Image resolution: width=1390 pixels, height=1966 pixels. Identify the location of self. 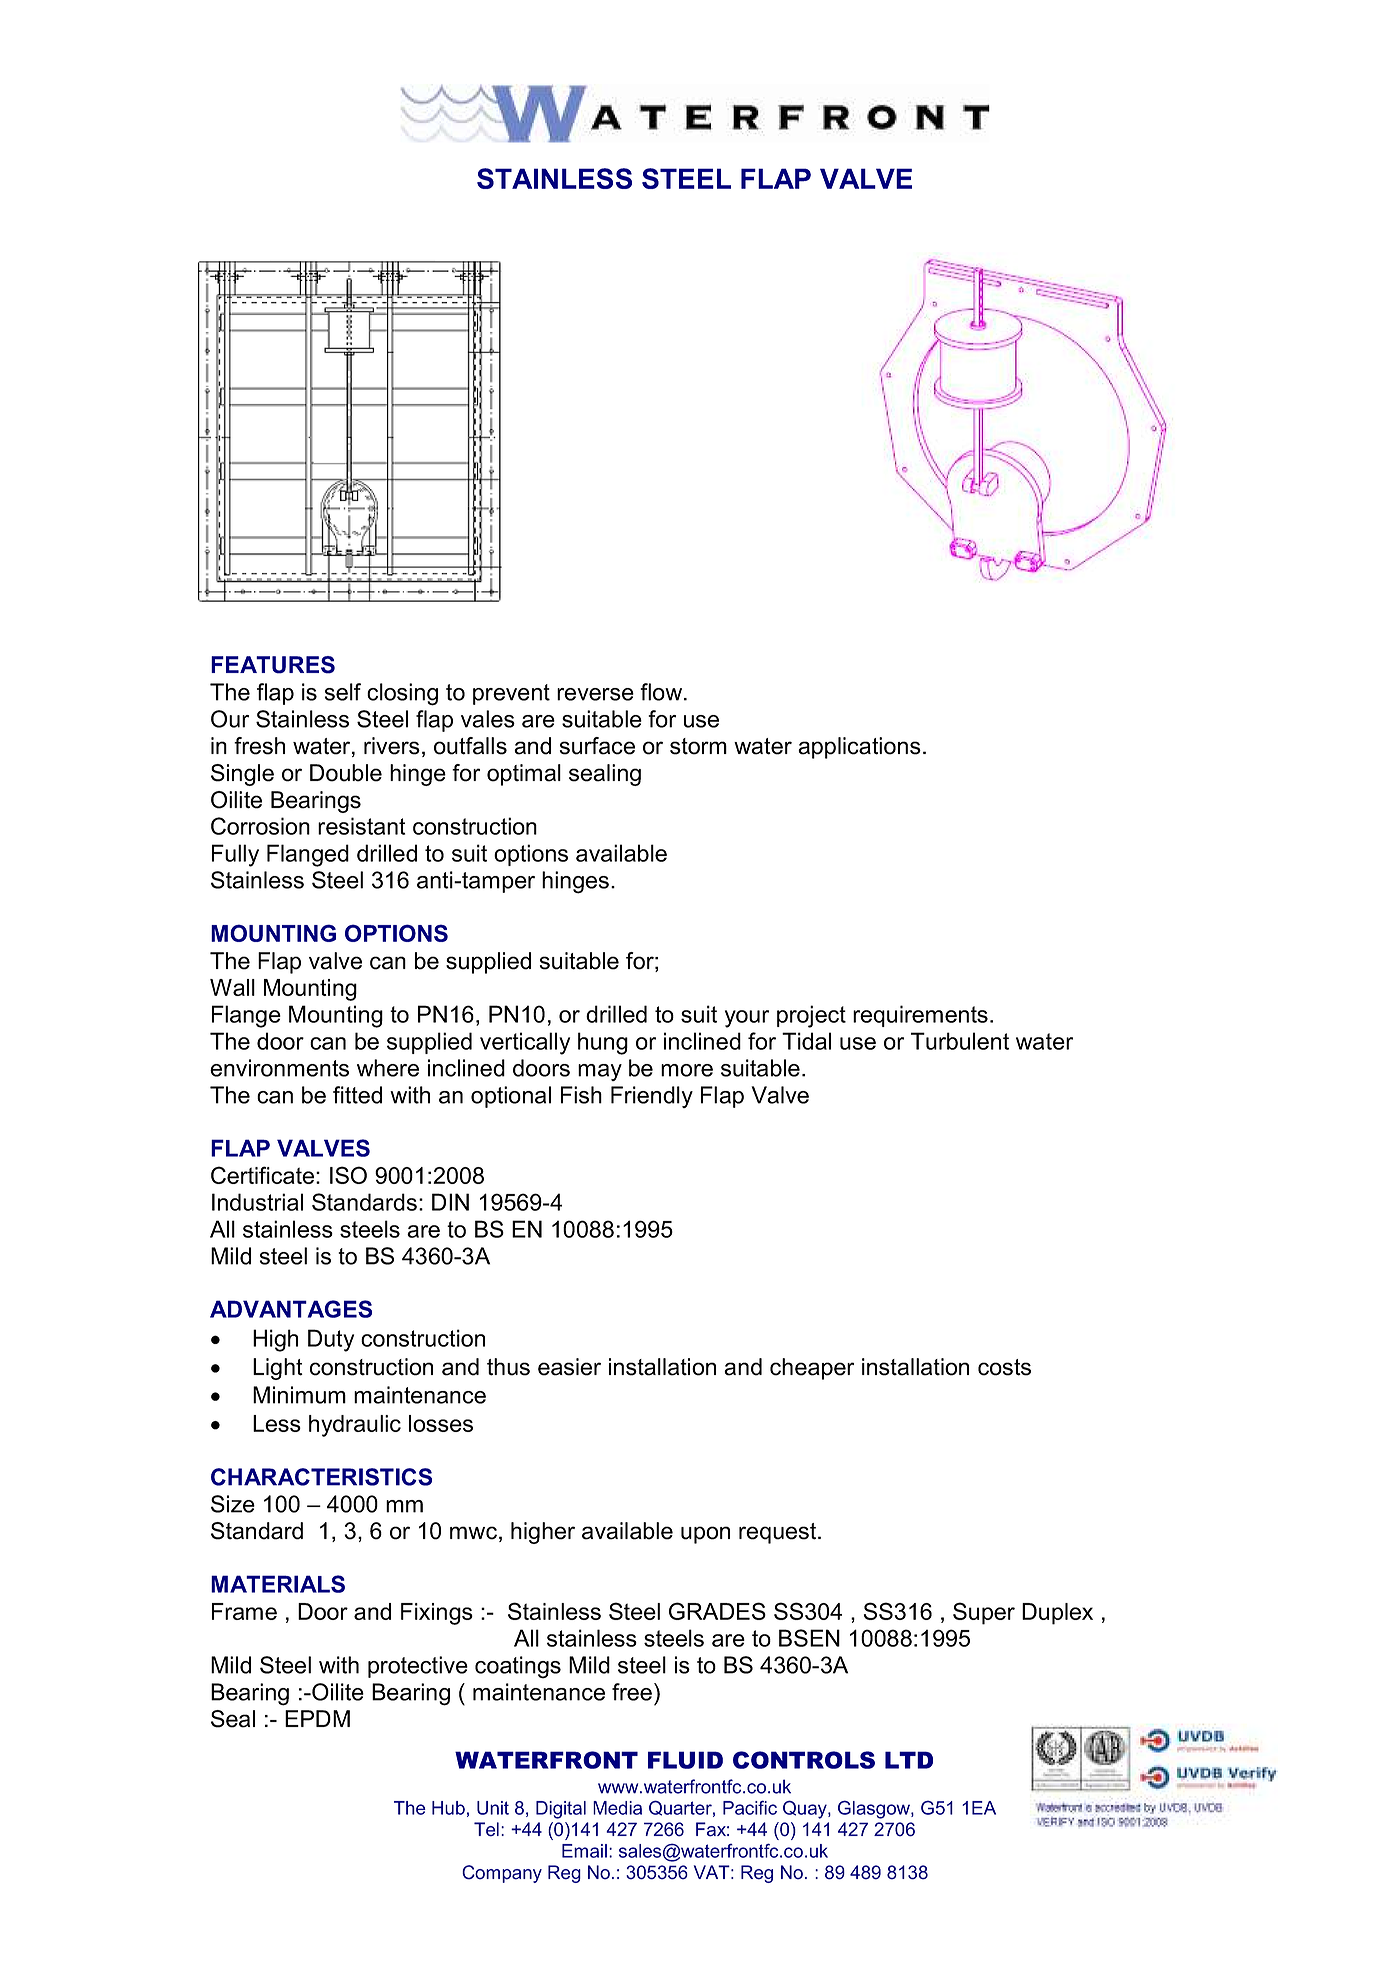
(343, 692).
